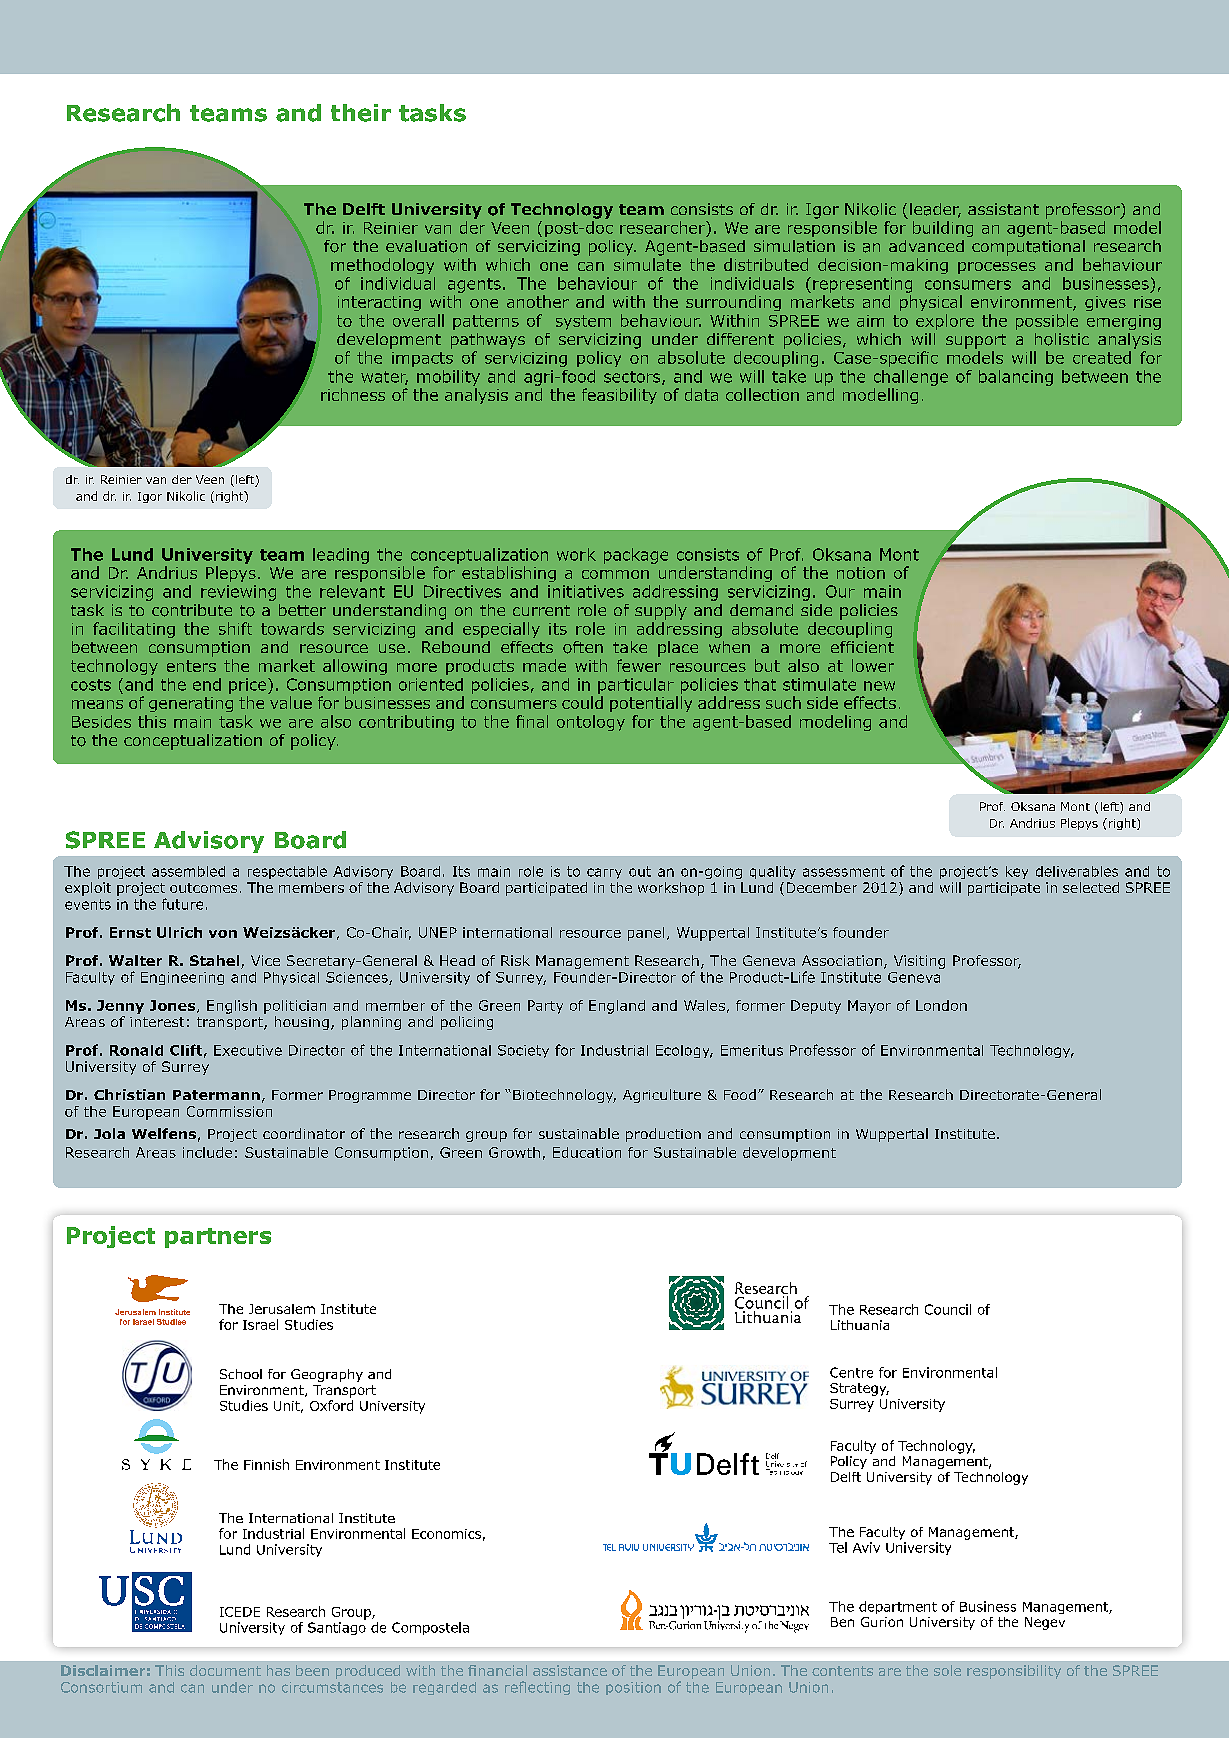  What do you see at coordinates (647, 264) in the page?
I see `simulate` at bounding box center [647, 264].
